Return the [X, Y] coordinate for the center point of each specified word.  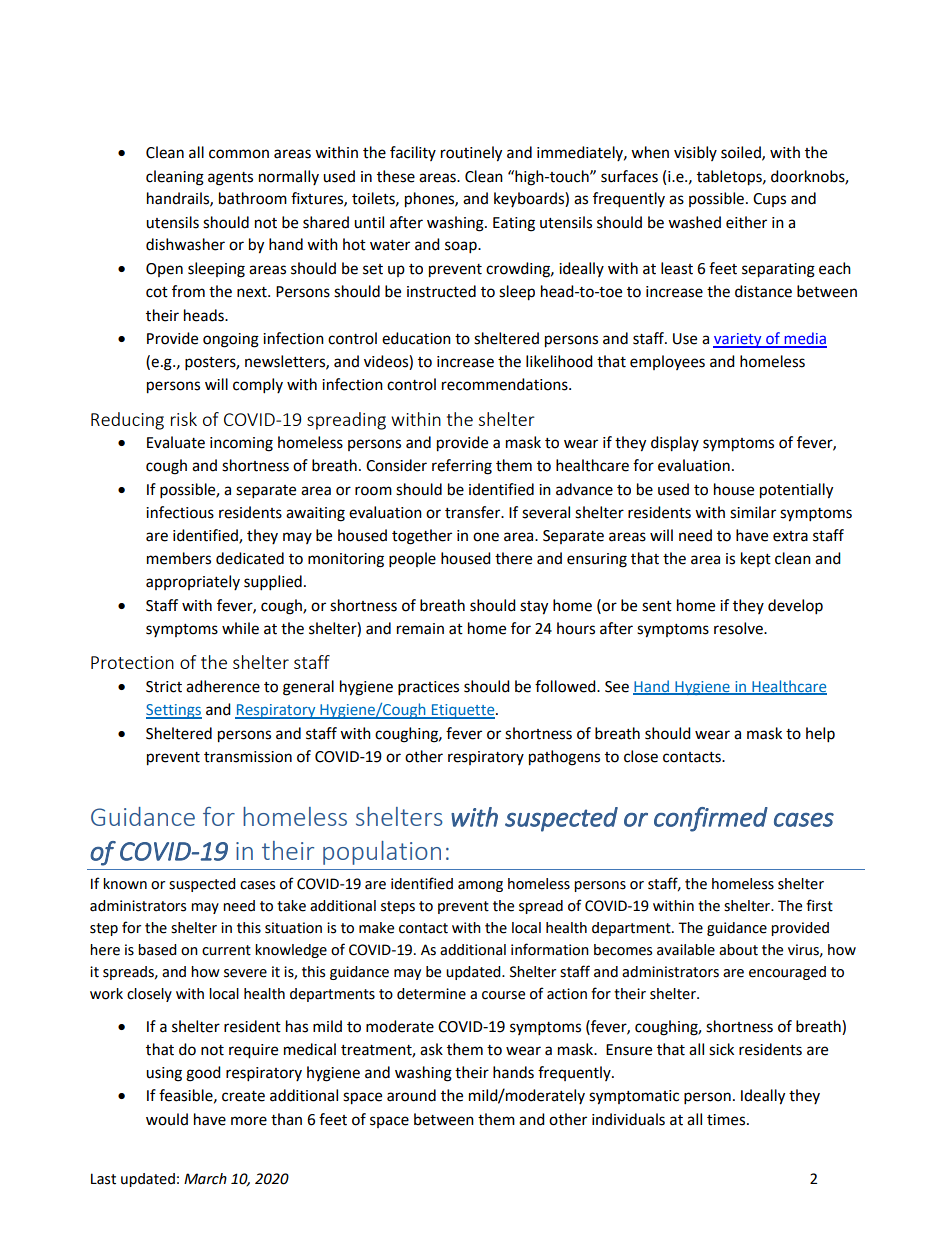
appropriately [193, 582]
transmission [248, 757]
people [412, 560]
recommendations [506, 384]
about [738, 950]
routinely [471, 154]
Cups [769, 200]
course [503, 995]
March [205, 1179]
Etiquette [463, 711]
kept [756, 559]
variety [738, 340]
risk [184, 419]
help [820, 735]
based [157, 950]
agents [230, 179]
